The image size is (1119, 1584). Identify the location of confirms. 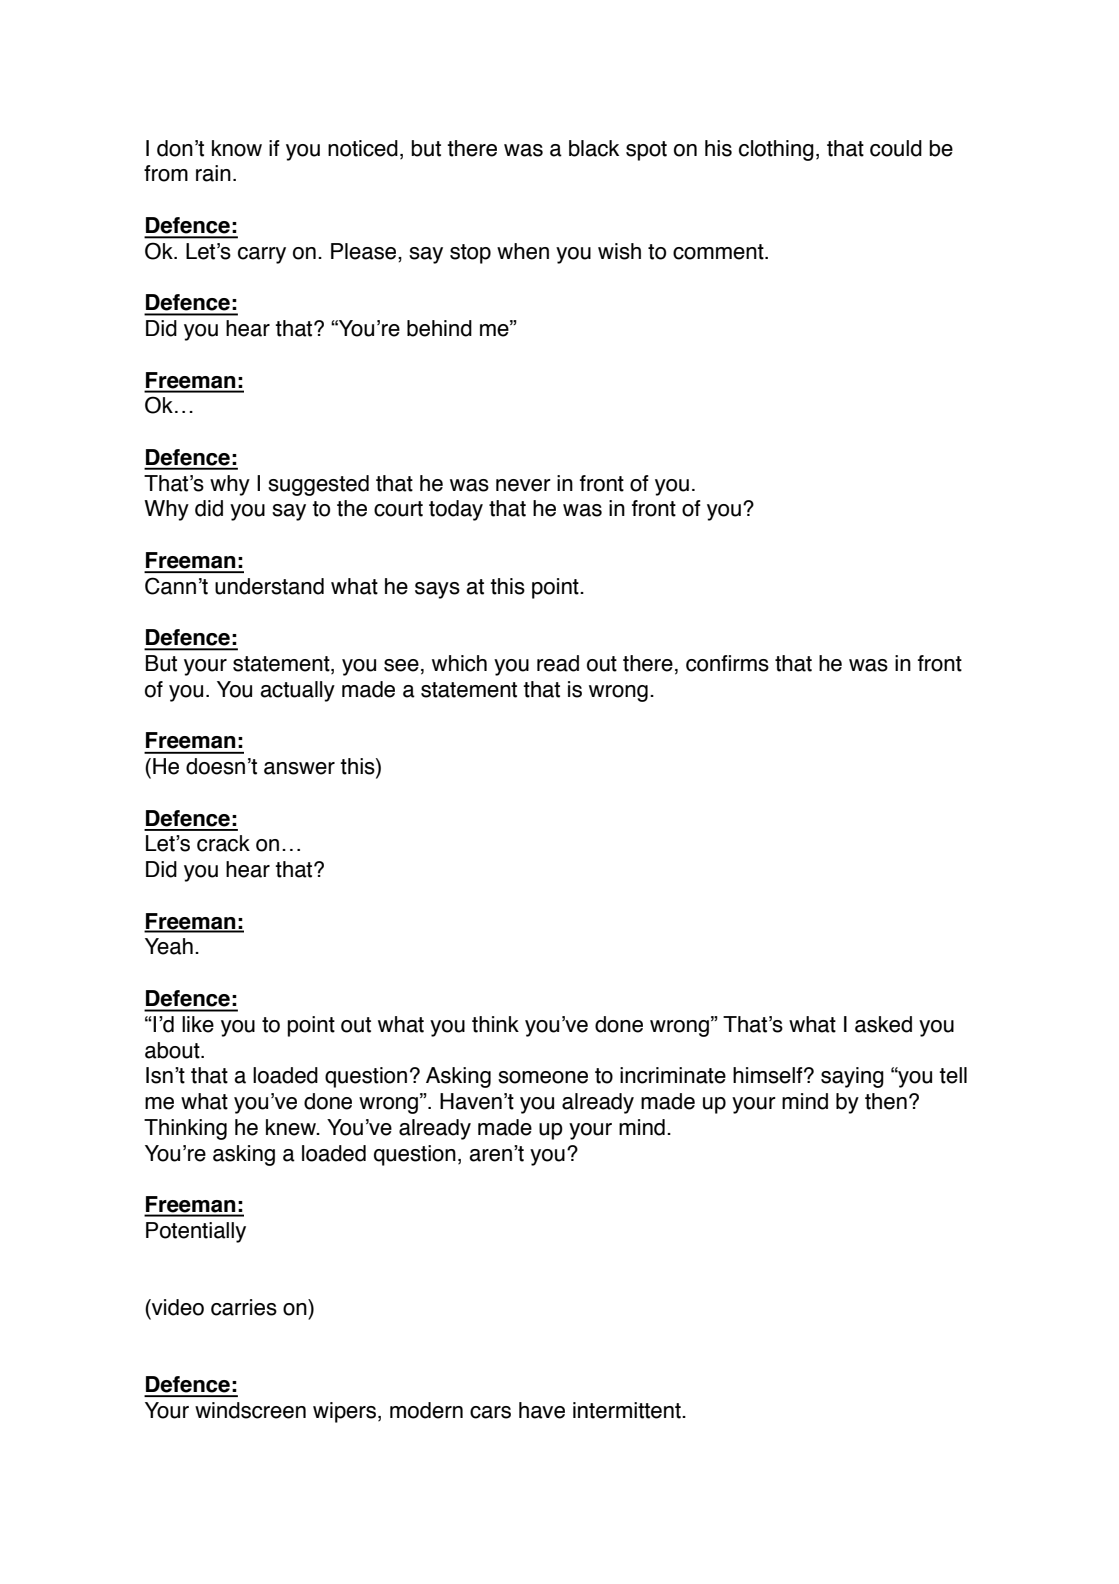
(727, 663).
